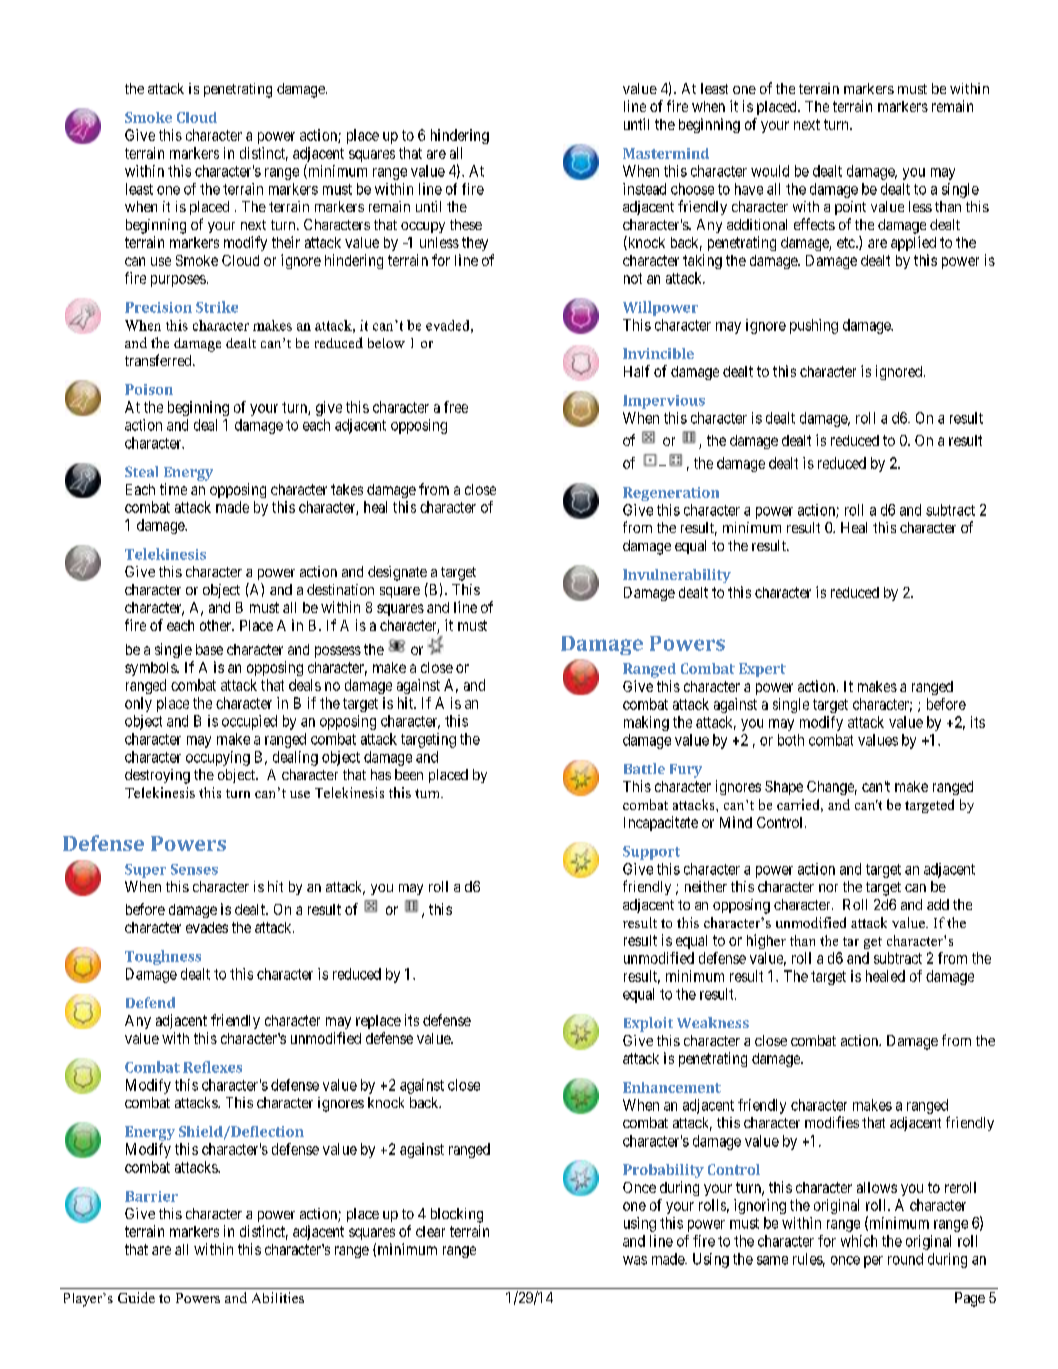 The image size is (1058, 1369). What do you see at coordinates (648, 1024) in the screenshot?
I see `Exploit` at bounding box center [648, 1024].
